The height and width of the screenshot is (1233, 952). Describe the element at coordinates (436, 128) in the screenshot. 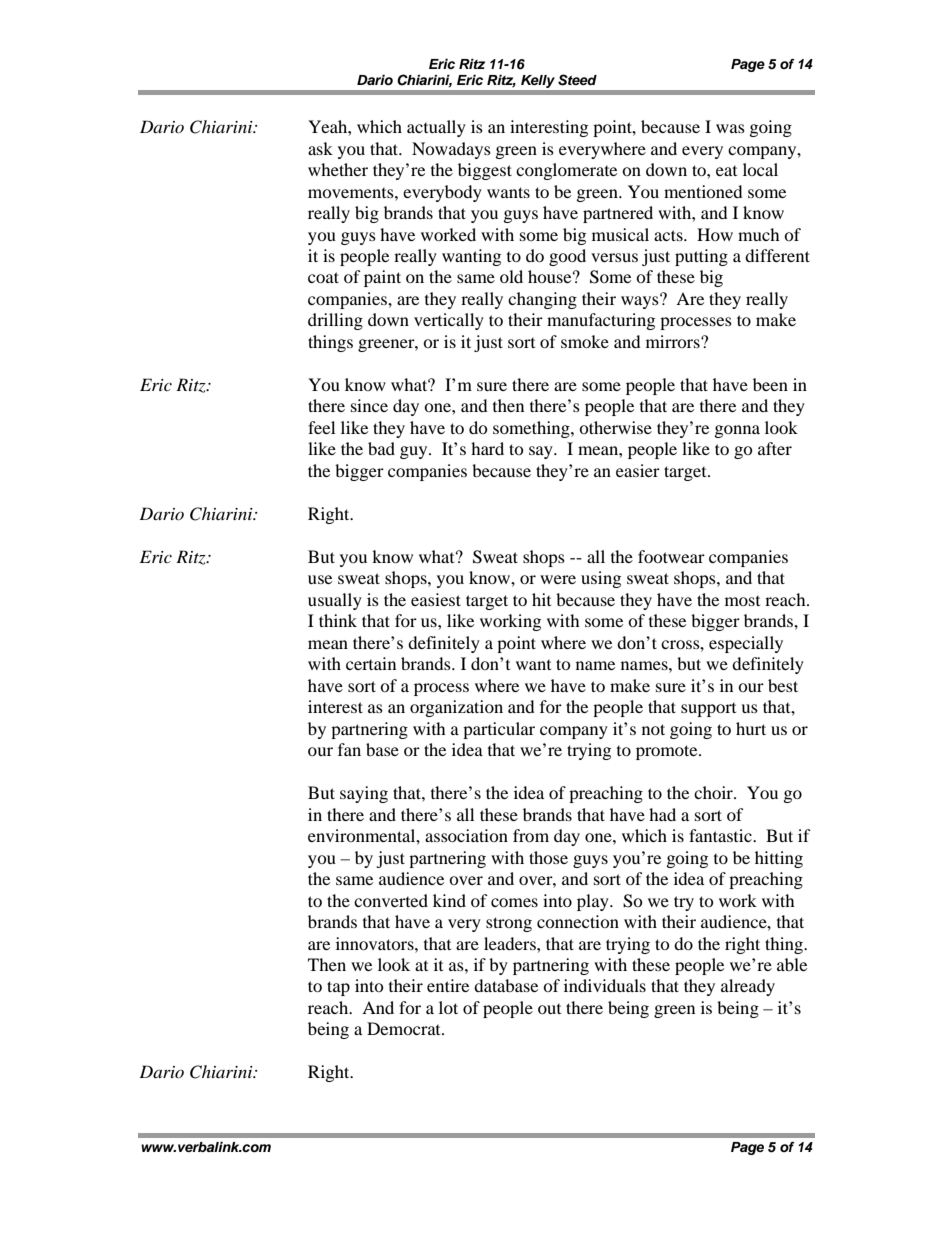

I see `actually` at that location.
